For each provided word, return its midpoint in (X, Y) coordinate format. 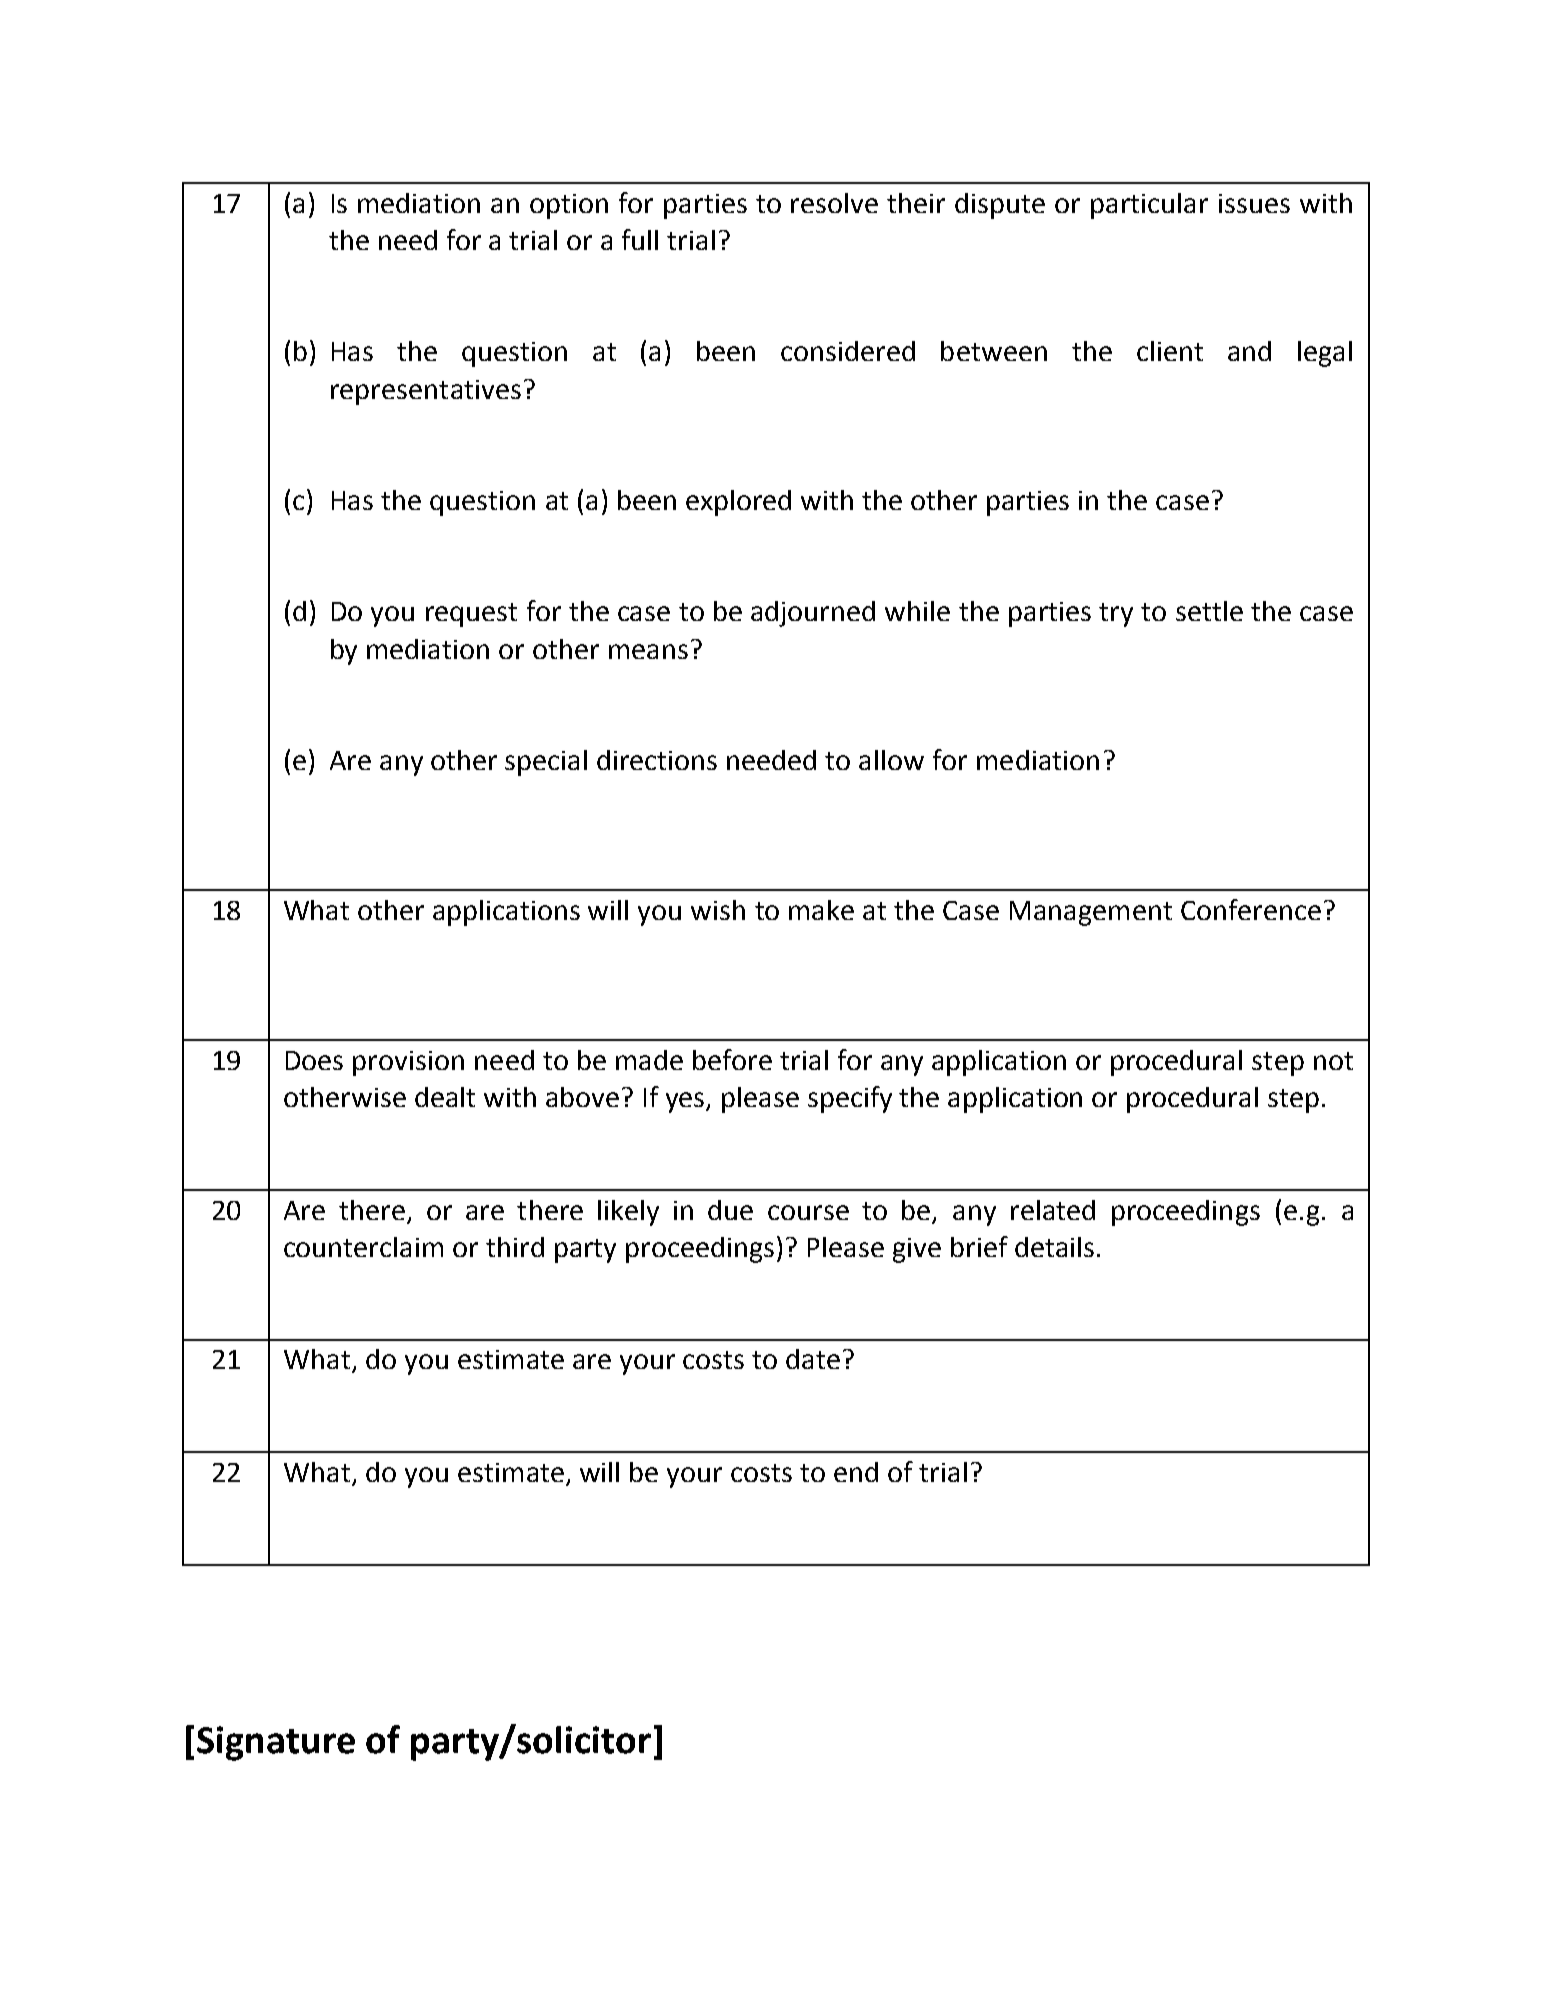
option (569, 206)
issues (1254, 203)
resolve (834, 203)
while (917, 611)
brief (979, 1246)
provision (408, 1063)
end (856, 1472)
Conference (1251, 909)
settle (1209, 611)
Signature (276, 1743)
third (515, 1247)
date (813, 1359)
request (471, 615)
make (821, 910)
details (1054, 1247)
